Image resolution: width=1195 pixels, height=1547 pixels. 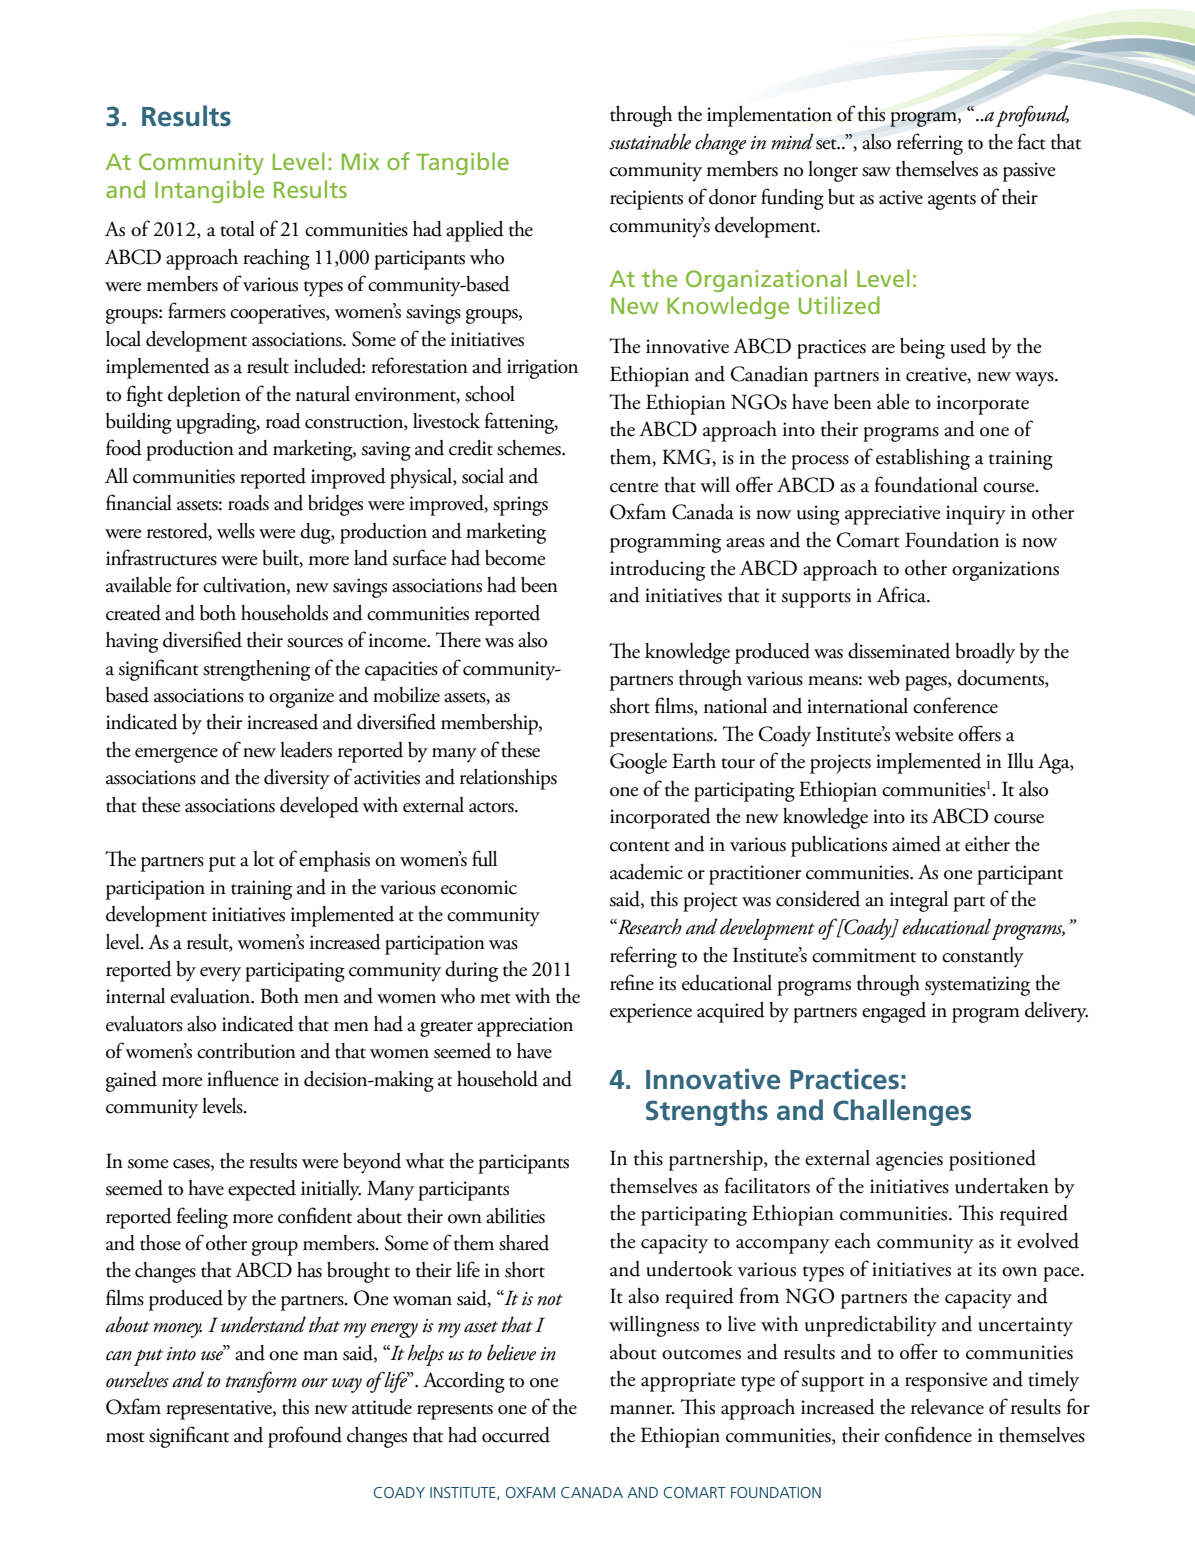 I want to click on agents, so click(x=952, y=202).
